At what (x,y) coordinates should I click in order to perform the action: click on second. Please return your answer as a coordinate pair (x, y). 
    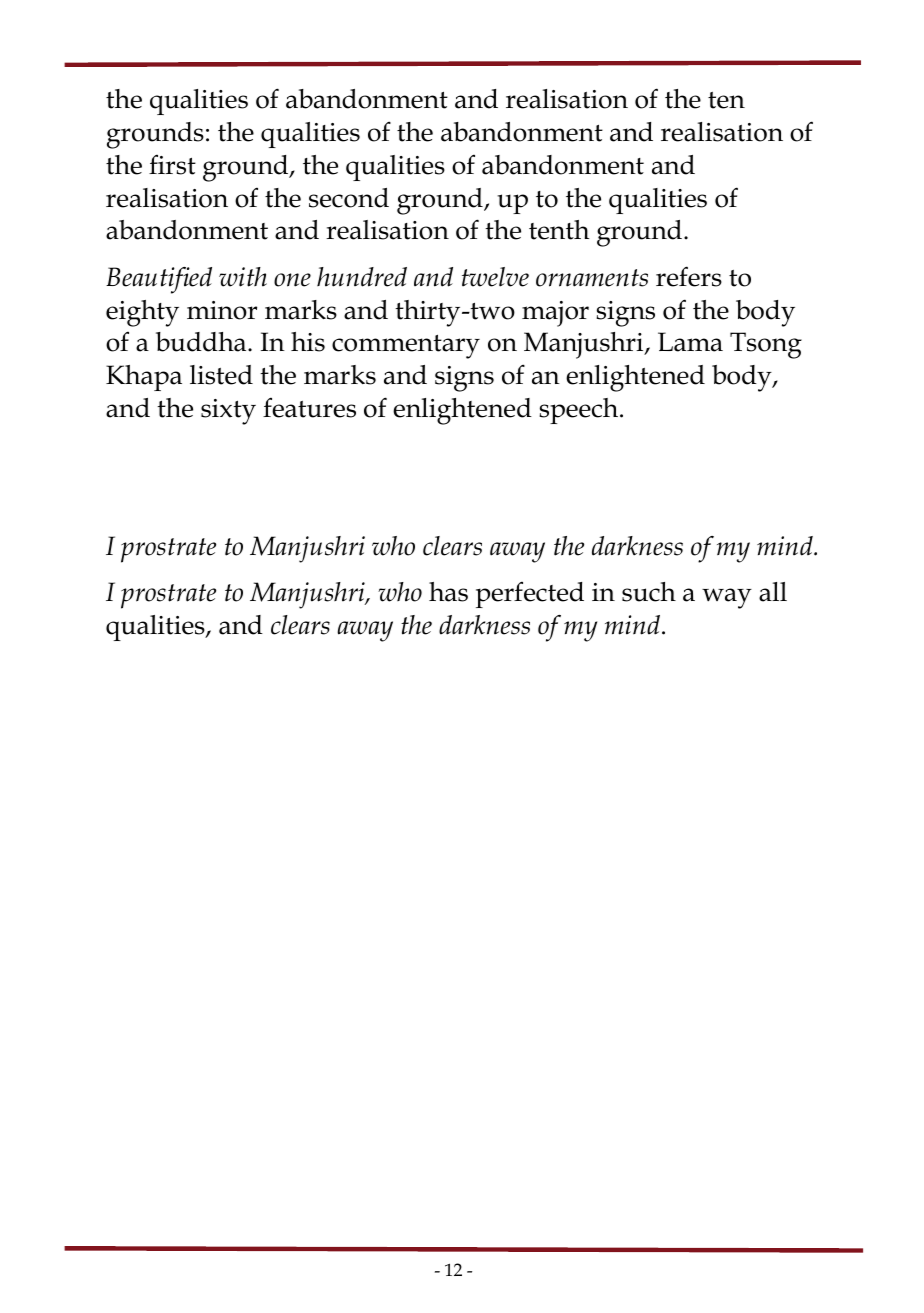
    Looking at the image, I should click on (349, 198).
